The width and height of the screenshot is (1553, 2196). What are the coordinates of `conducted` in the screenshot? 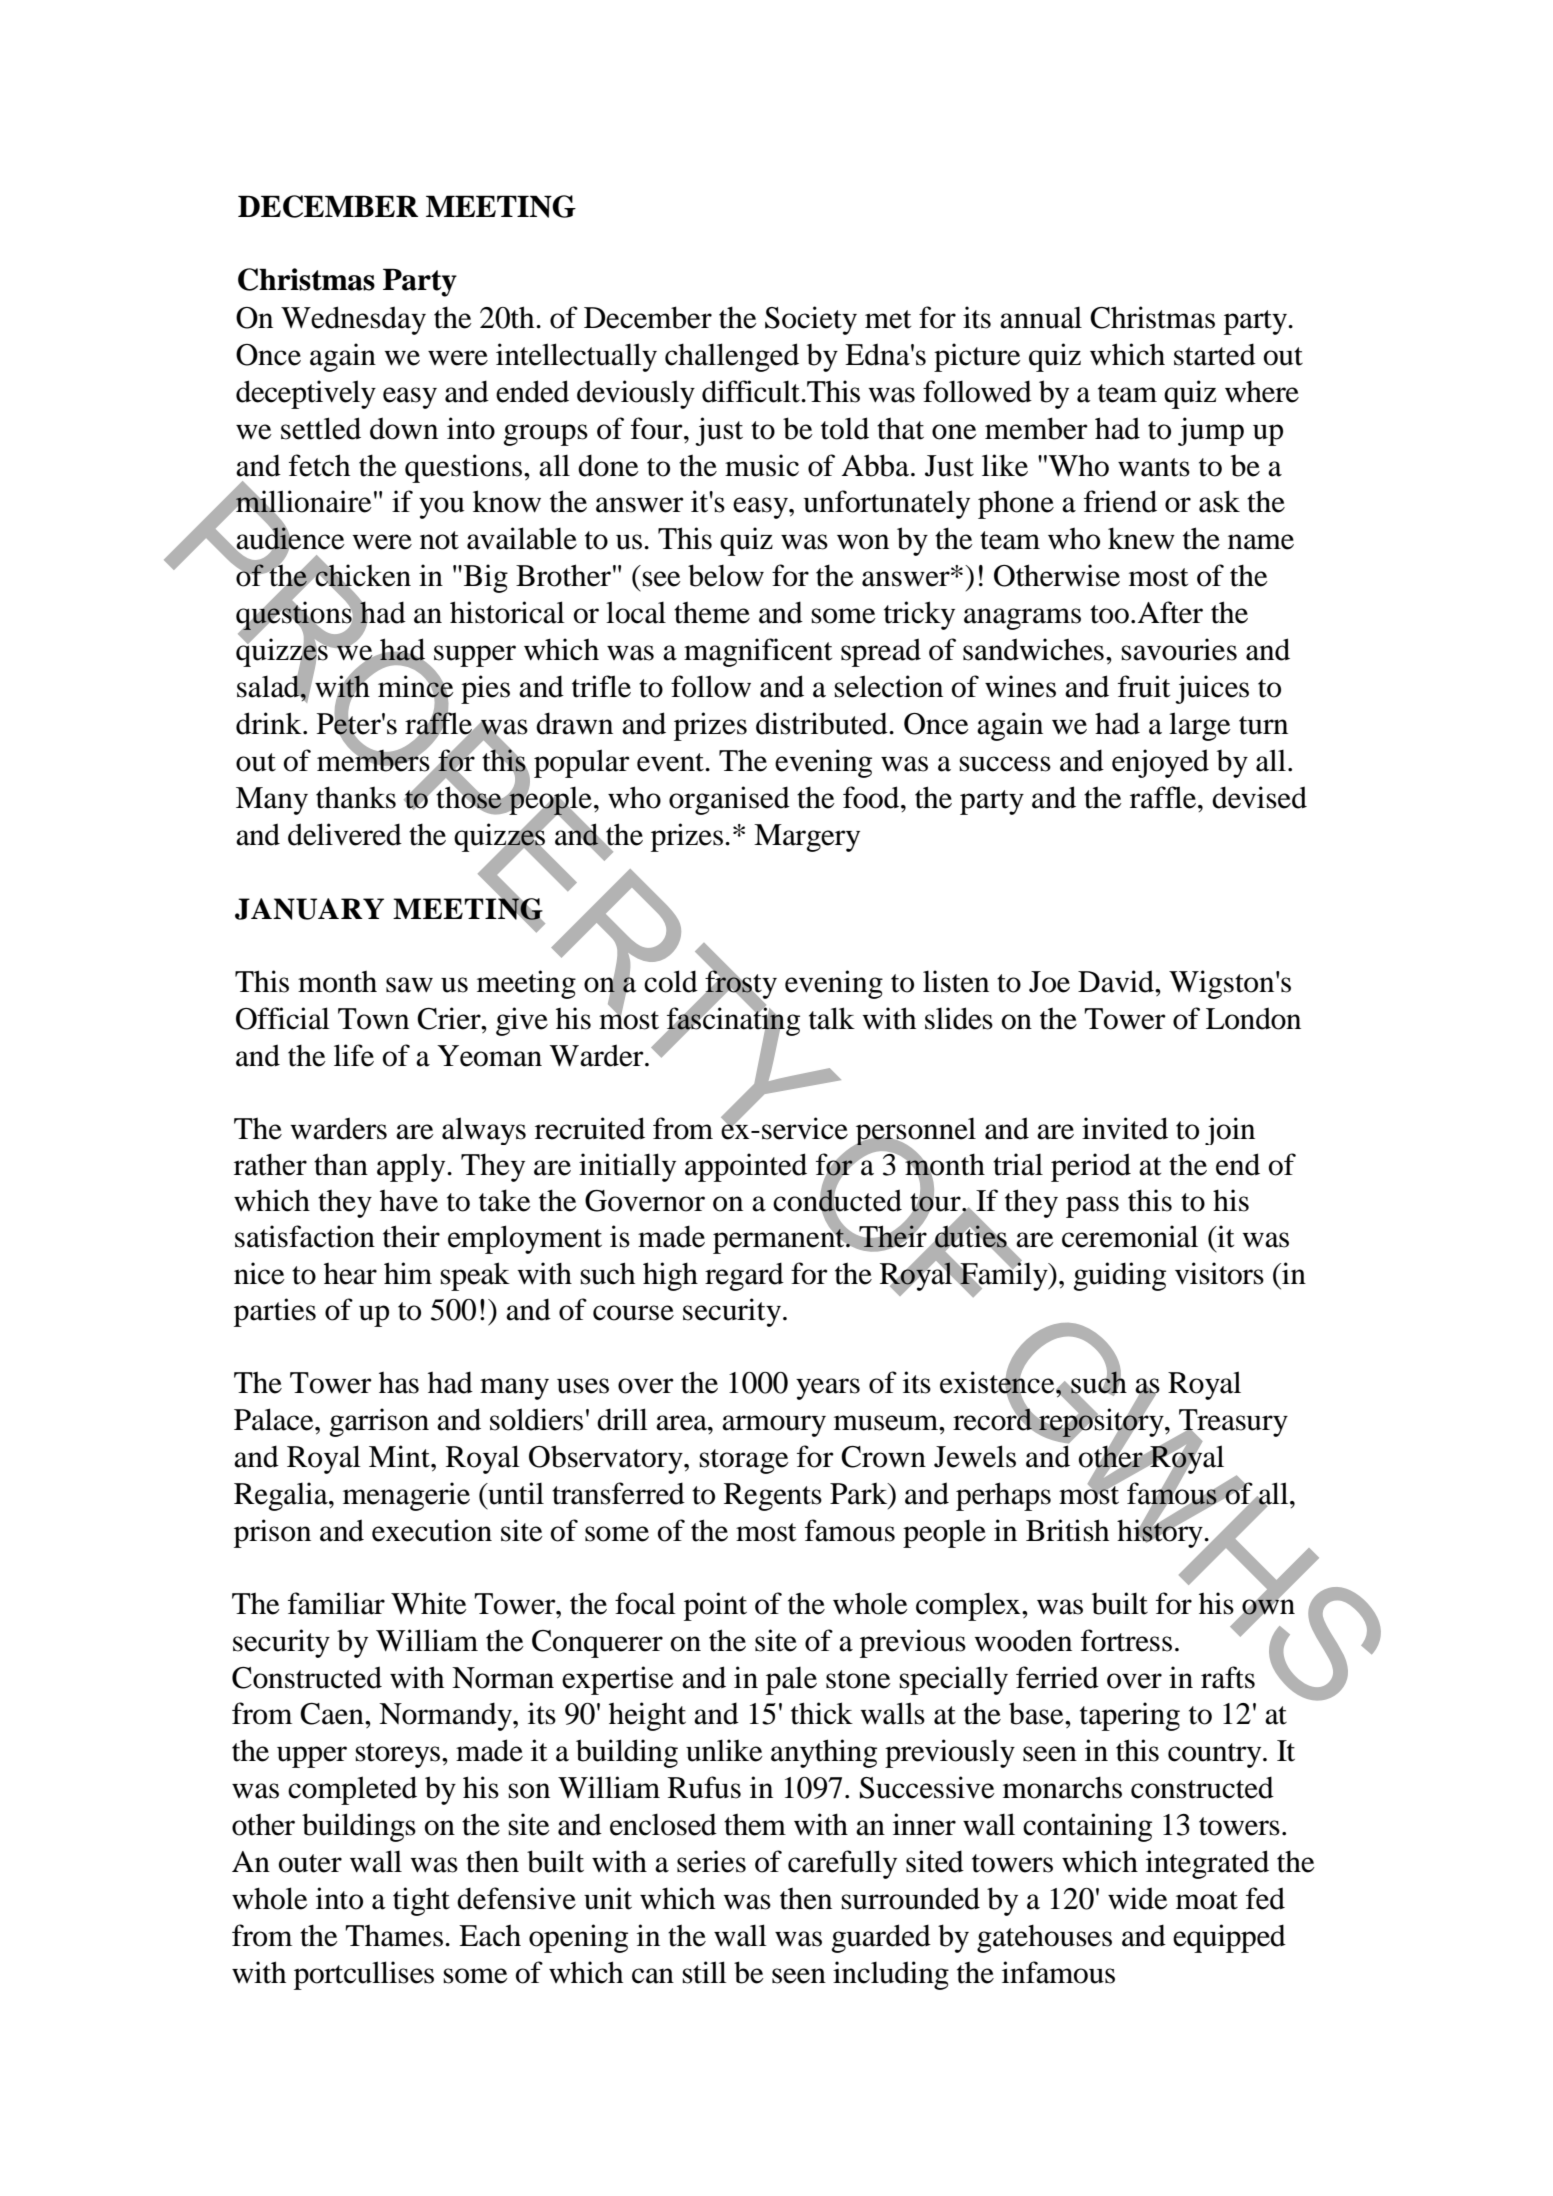 It's located at (837, 1200).
